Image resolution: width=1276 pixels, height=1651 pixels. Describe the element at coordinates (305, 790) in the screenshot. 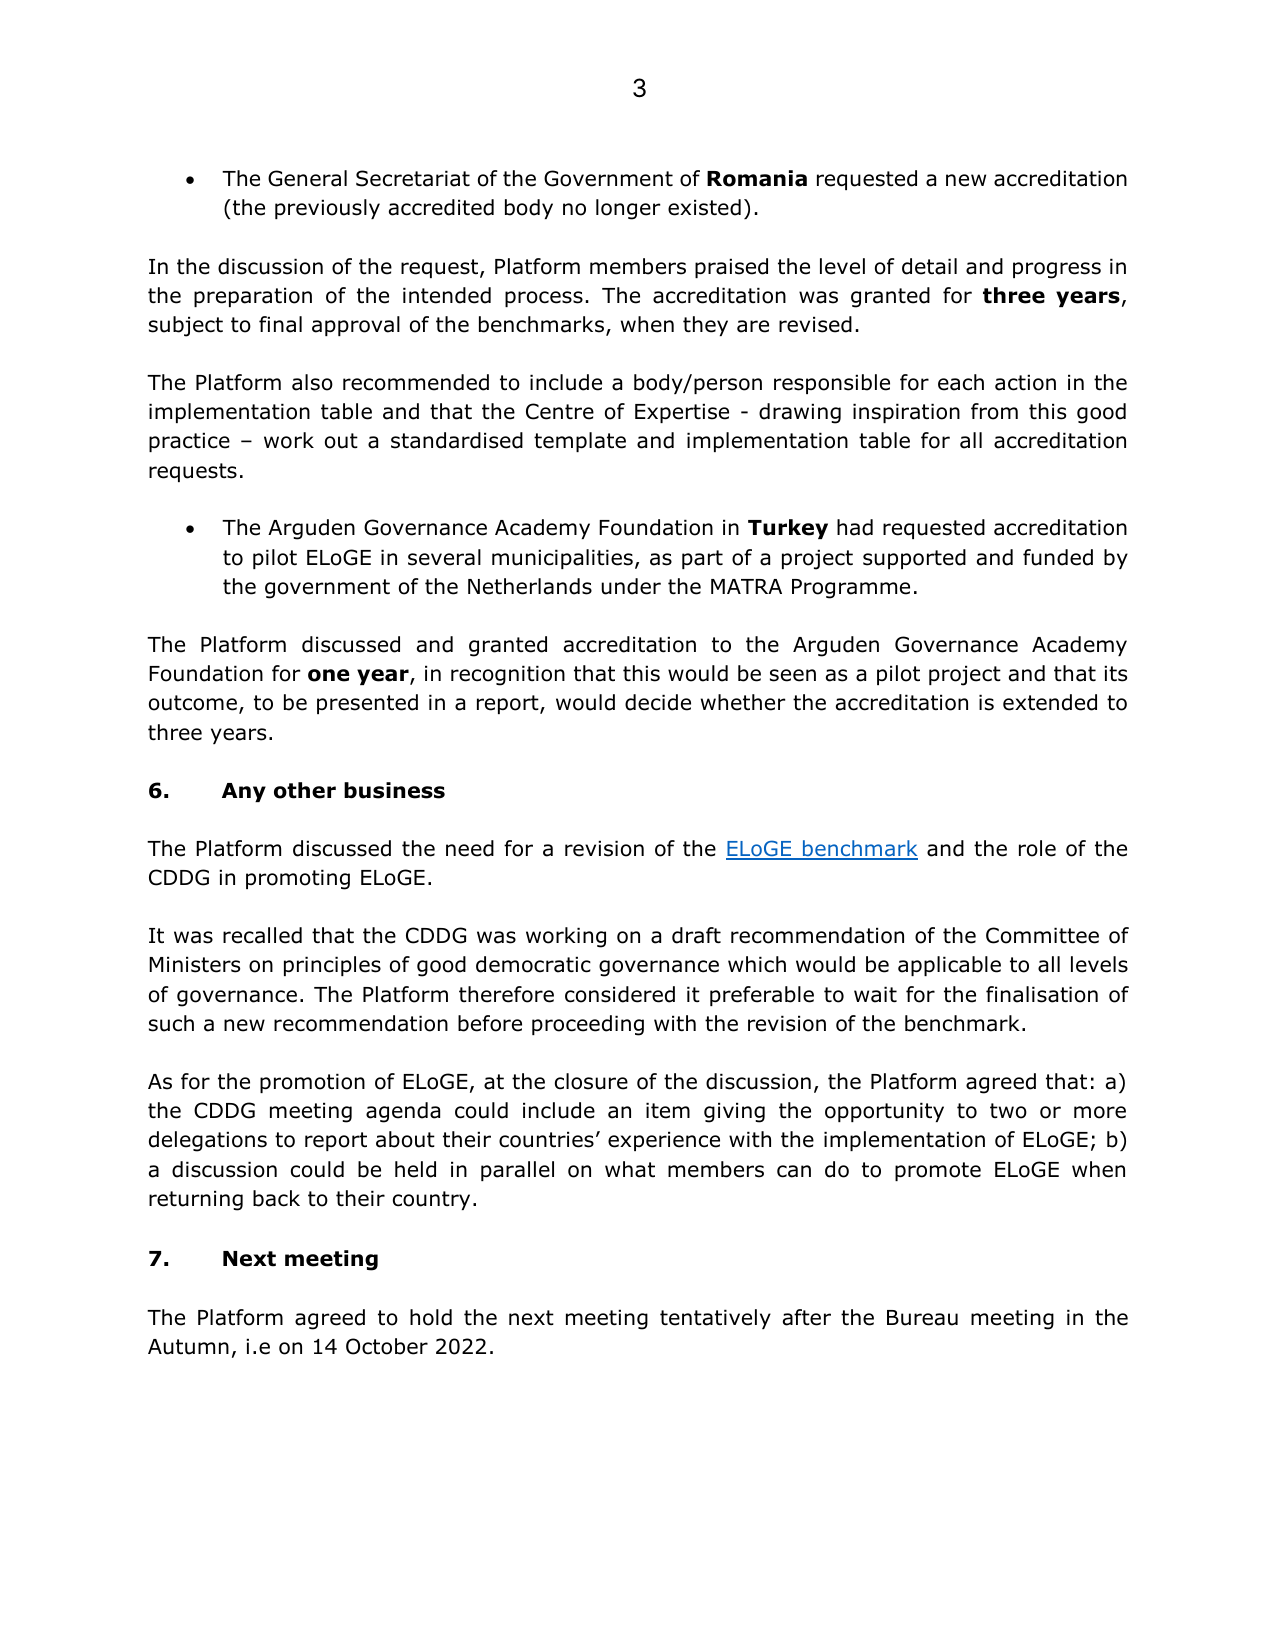

I see `other` at that location.
